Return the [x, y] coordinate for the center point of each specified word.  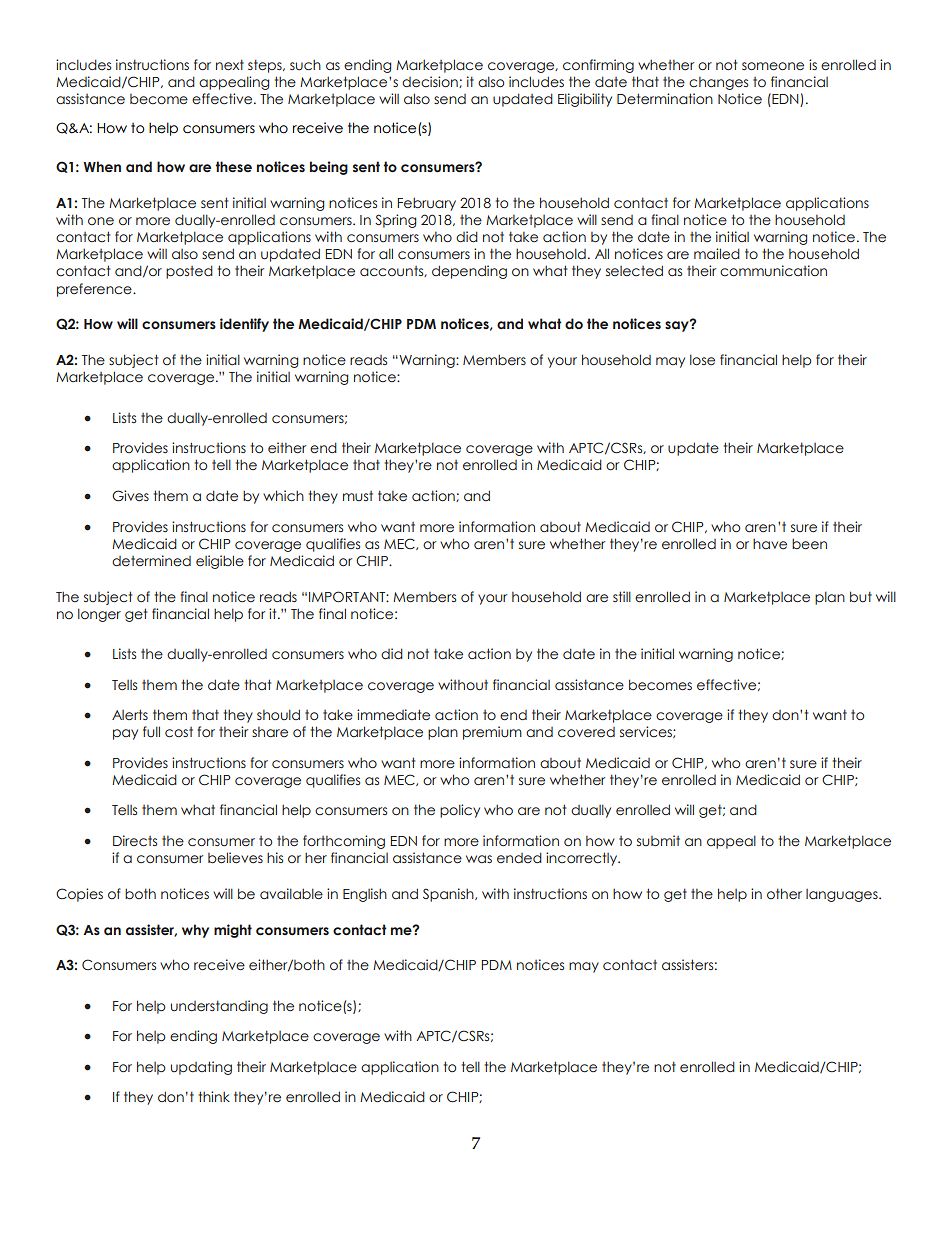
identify [244, 325]
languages [843, 895]
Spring [395, 221]
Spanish [449, 895]
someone [773, 66]
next [230, 64]
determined [151, 561]
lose [702, 360]
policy [460, 811]
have [770, 543]
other [784, 893]
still [622, 596]
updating [201, 1068]
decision [431, 82]
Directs [135, 840]
